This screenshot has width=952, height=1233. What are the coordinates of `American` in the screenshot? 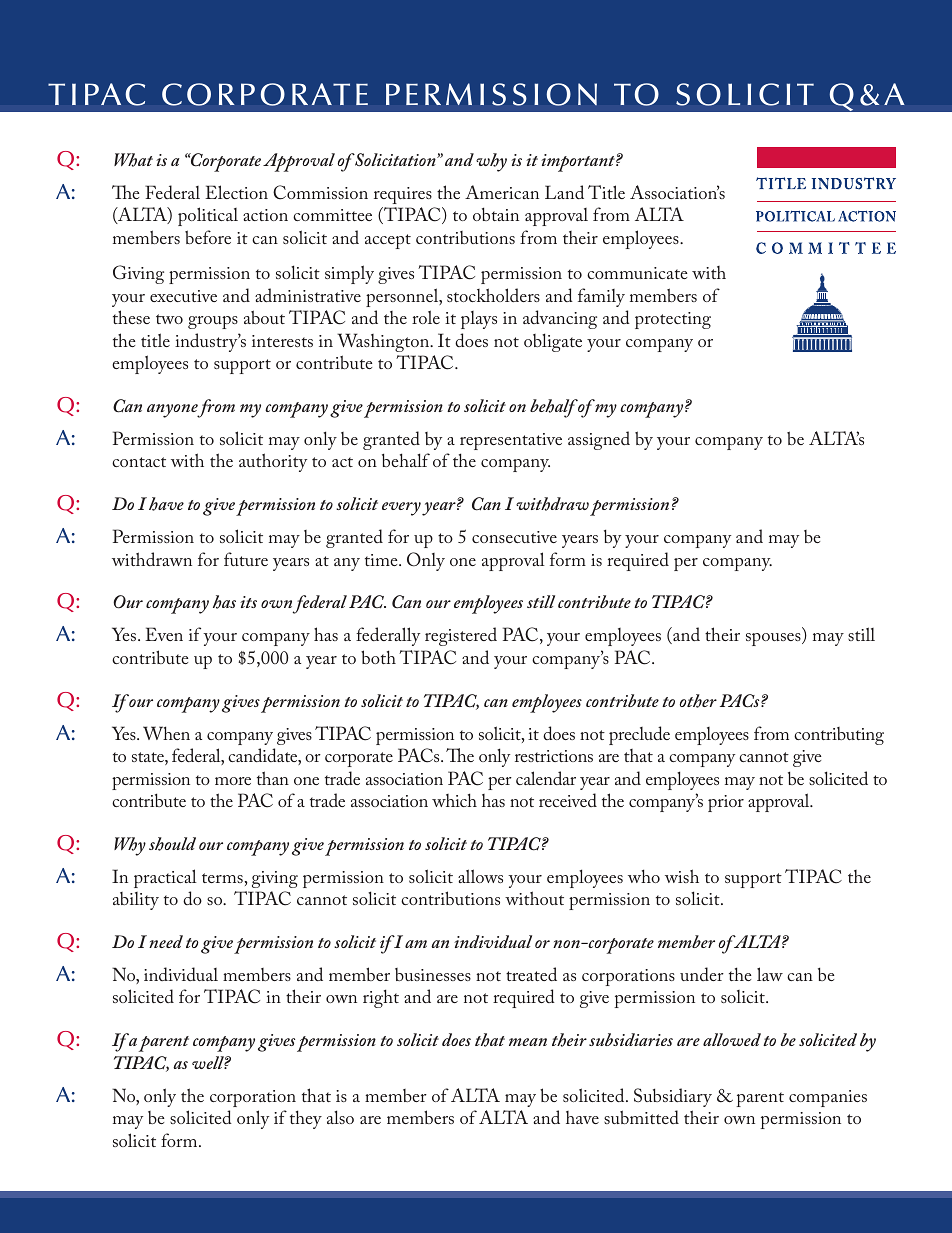 It's located at (502, 192).
